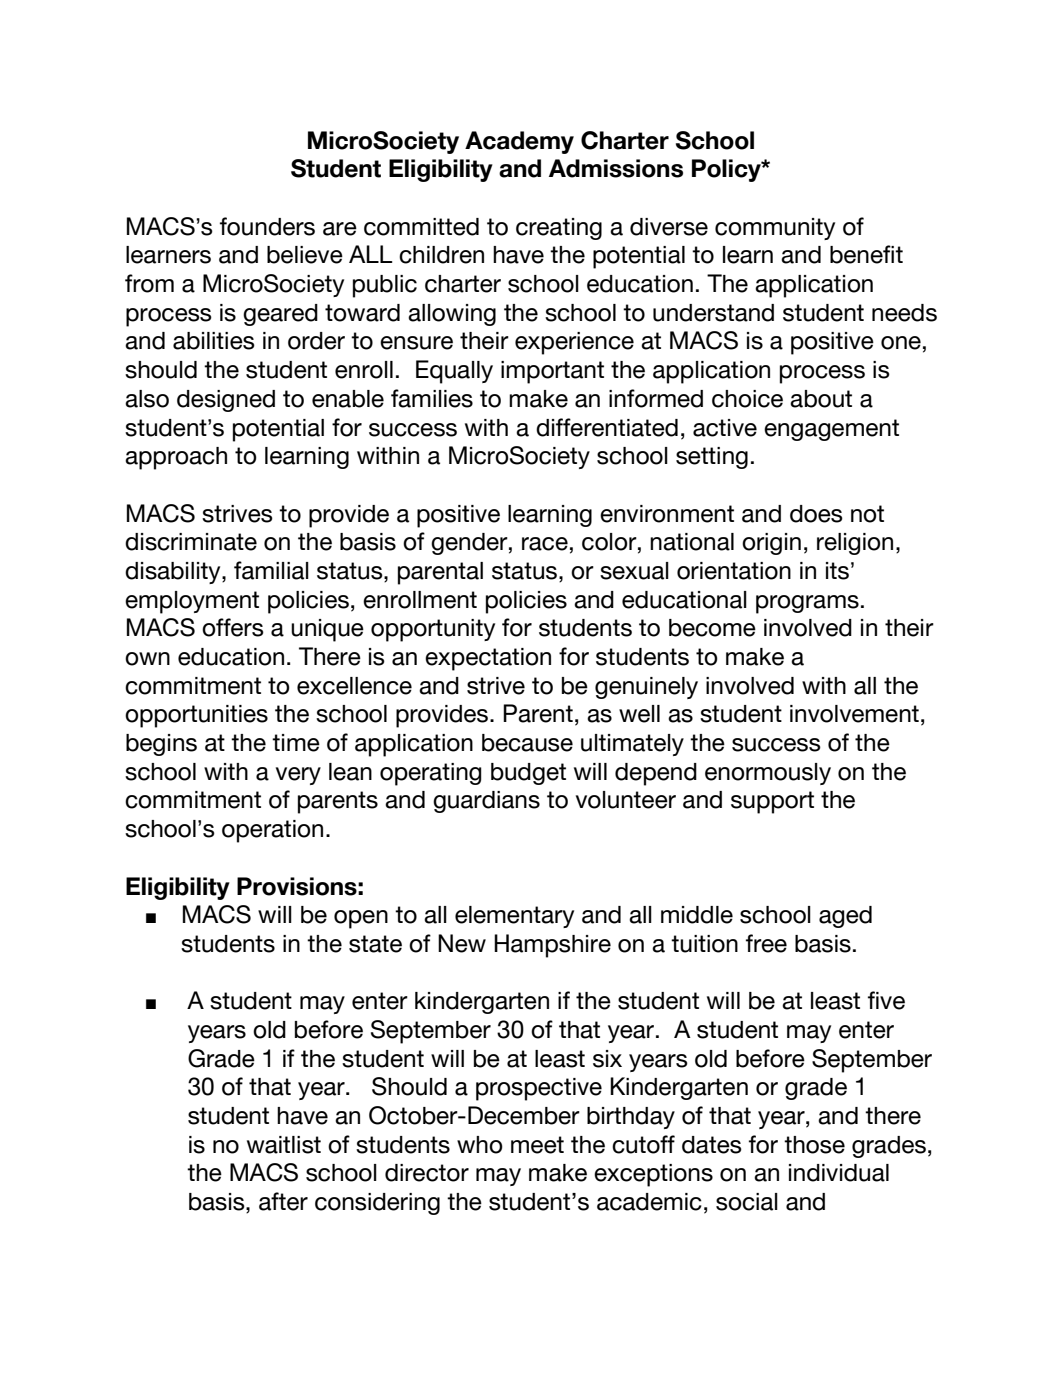 This image has height=1377, width=1064. What do you see at coordinates (284, 1145) in the image?
I see `waitlist` at bounding box center [284, 1145].
